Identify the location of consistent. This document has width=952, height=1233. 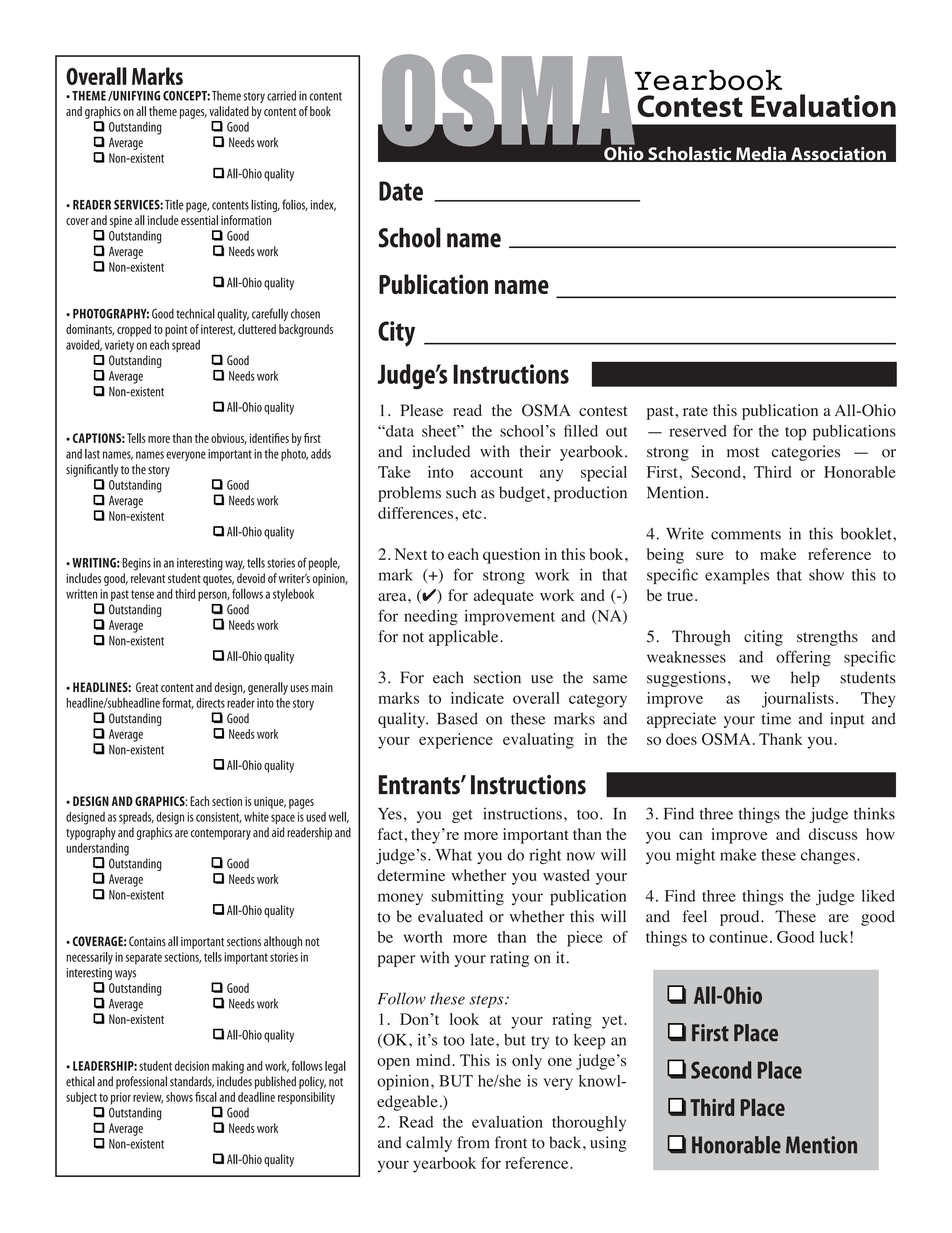
(219, 817).
